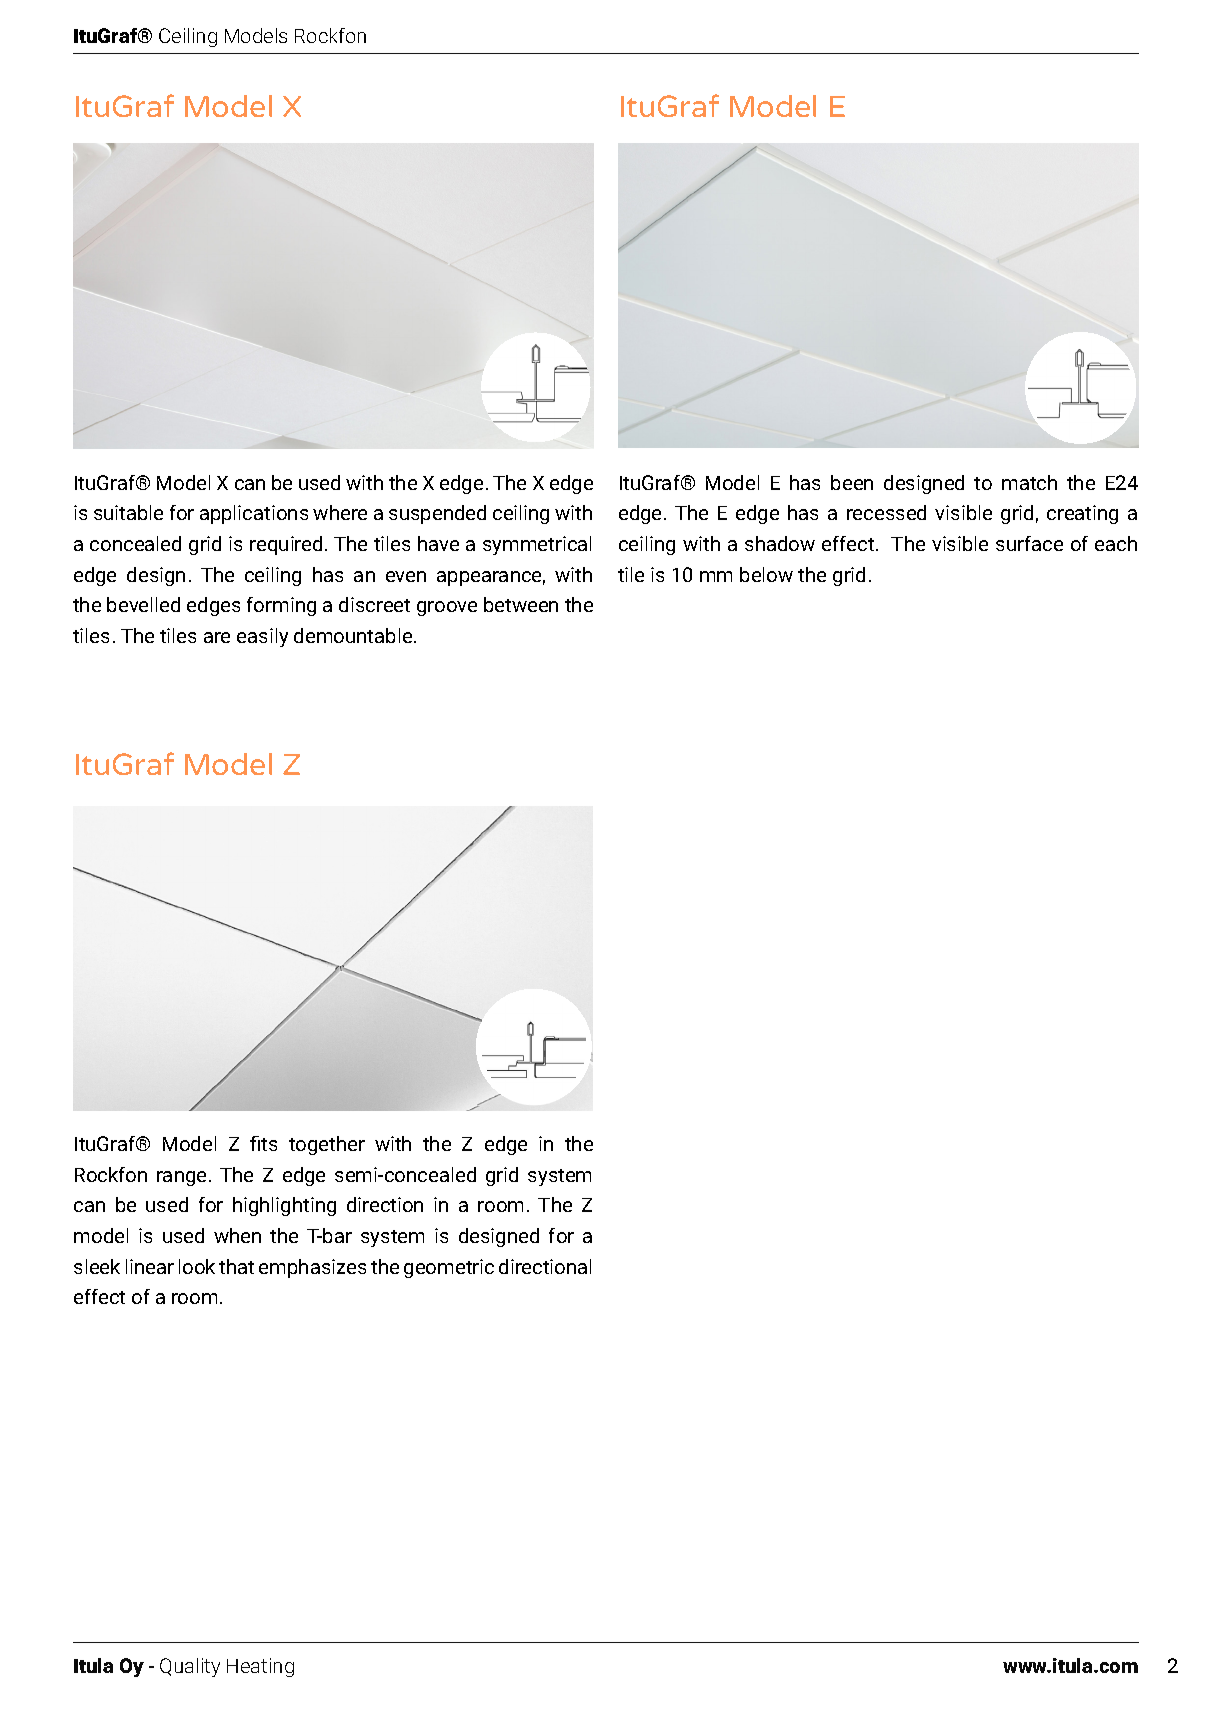 The image size is (1212, 1715). I want to click on are, so click(217, 637).
